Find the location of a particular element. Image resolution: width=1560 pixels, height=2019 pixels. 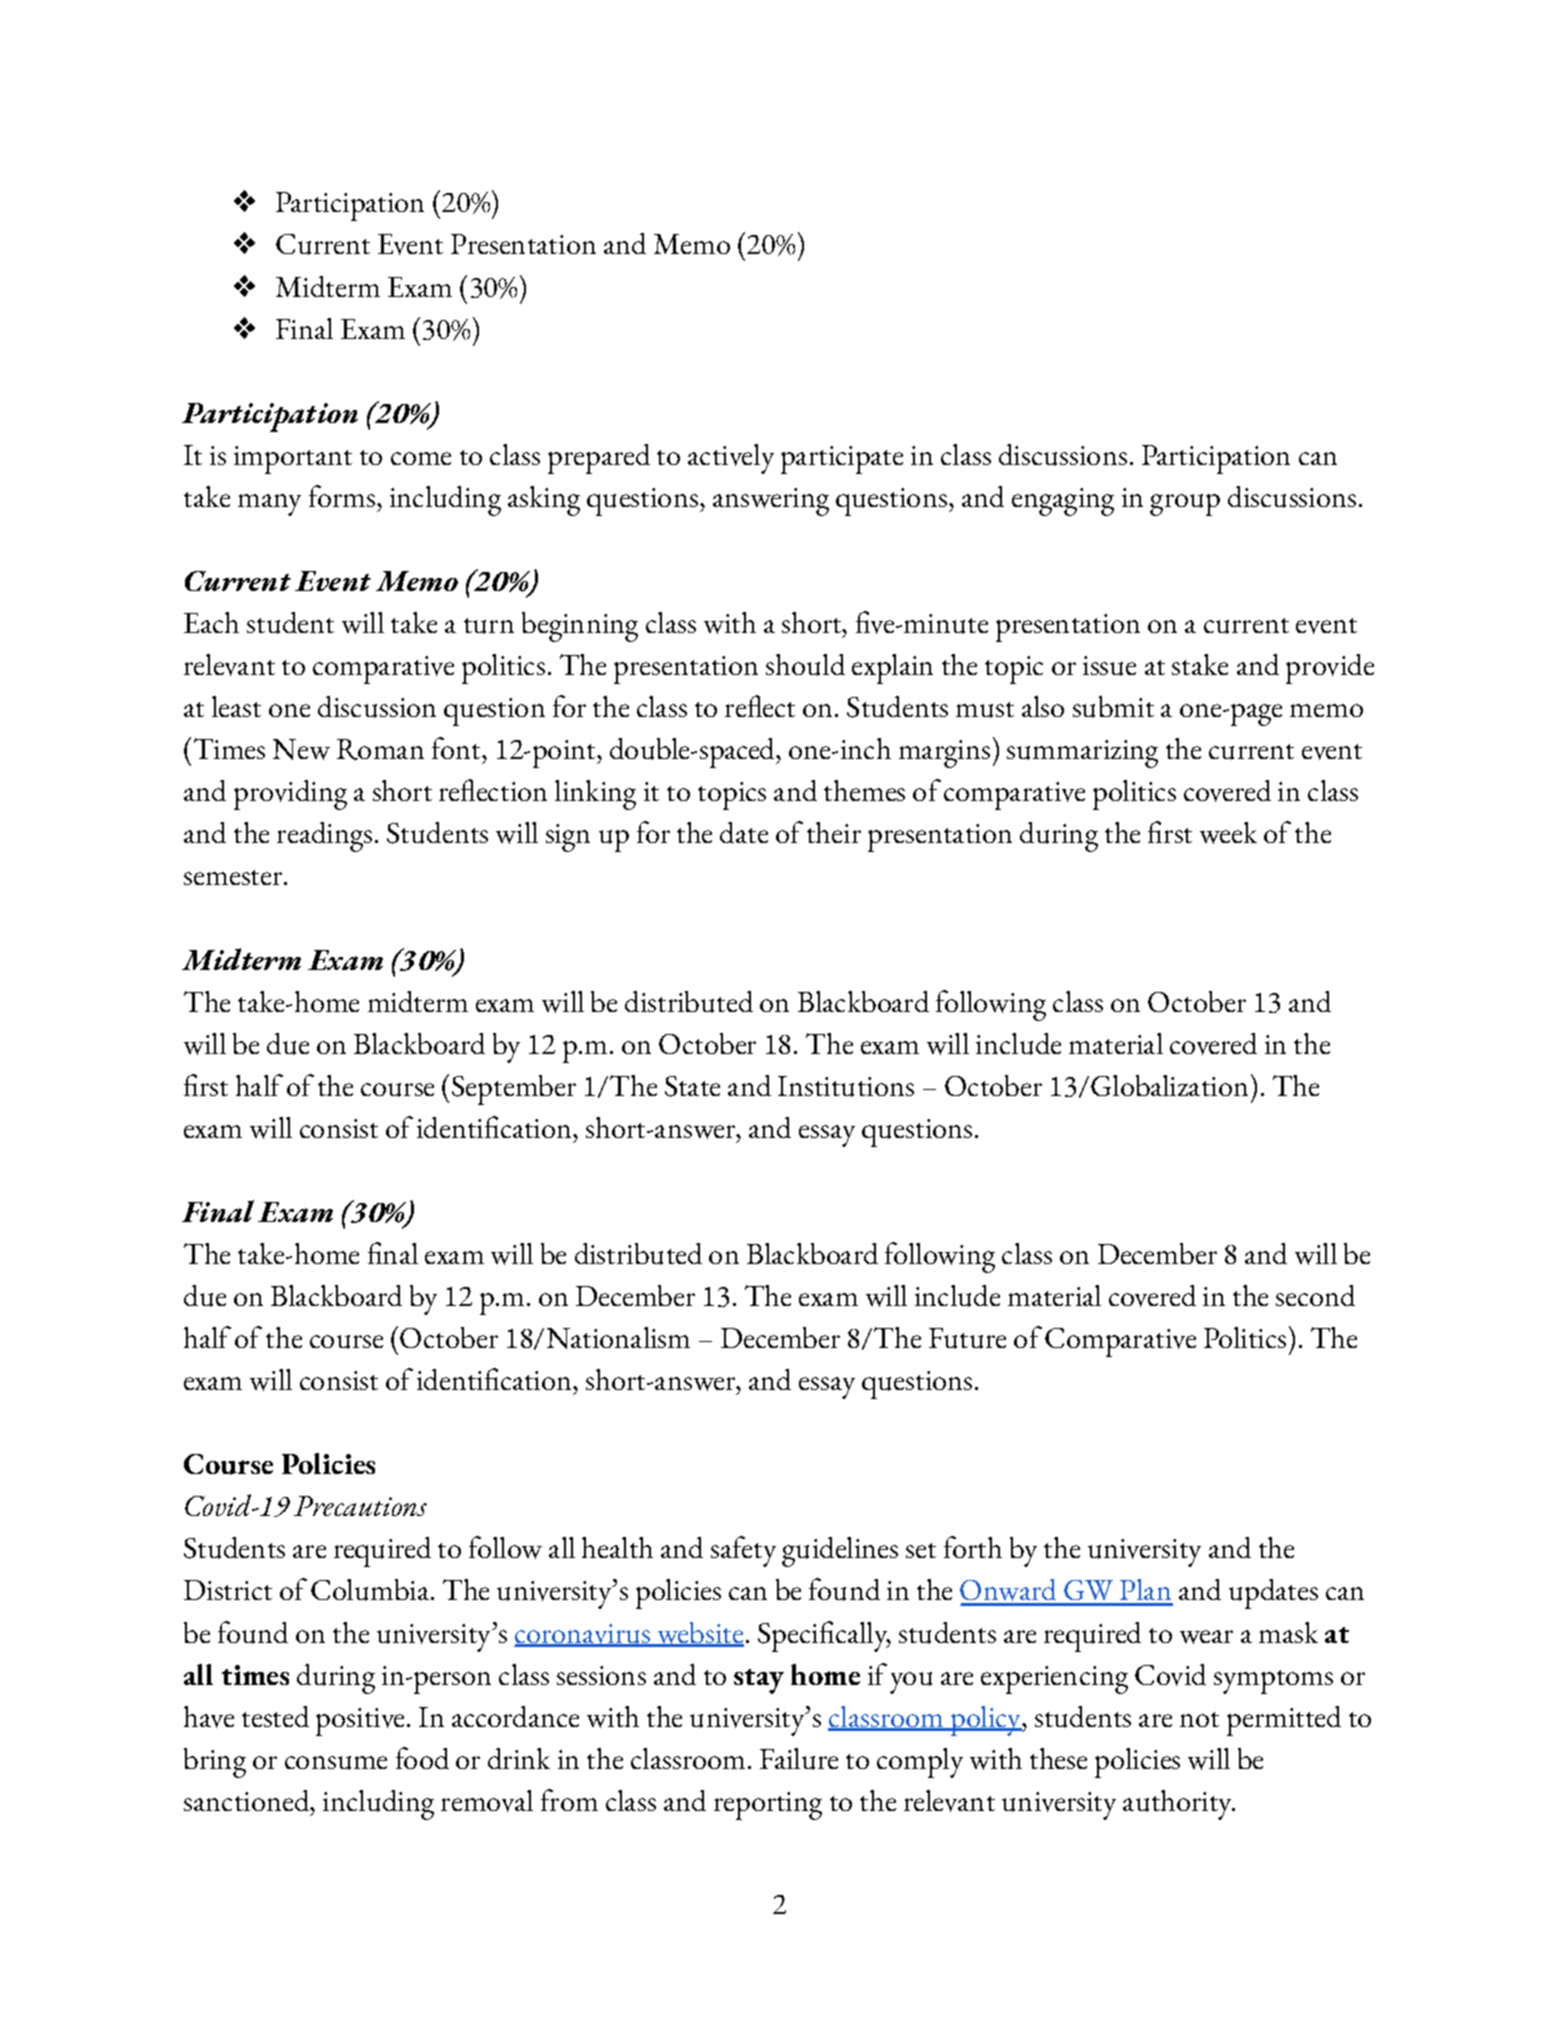

Future is located at coordinates (967, 1338).
